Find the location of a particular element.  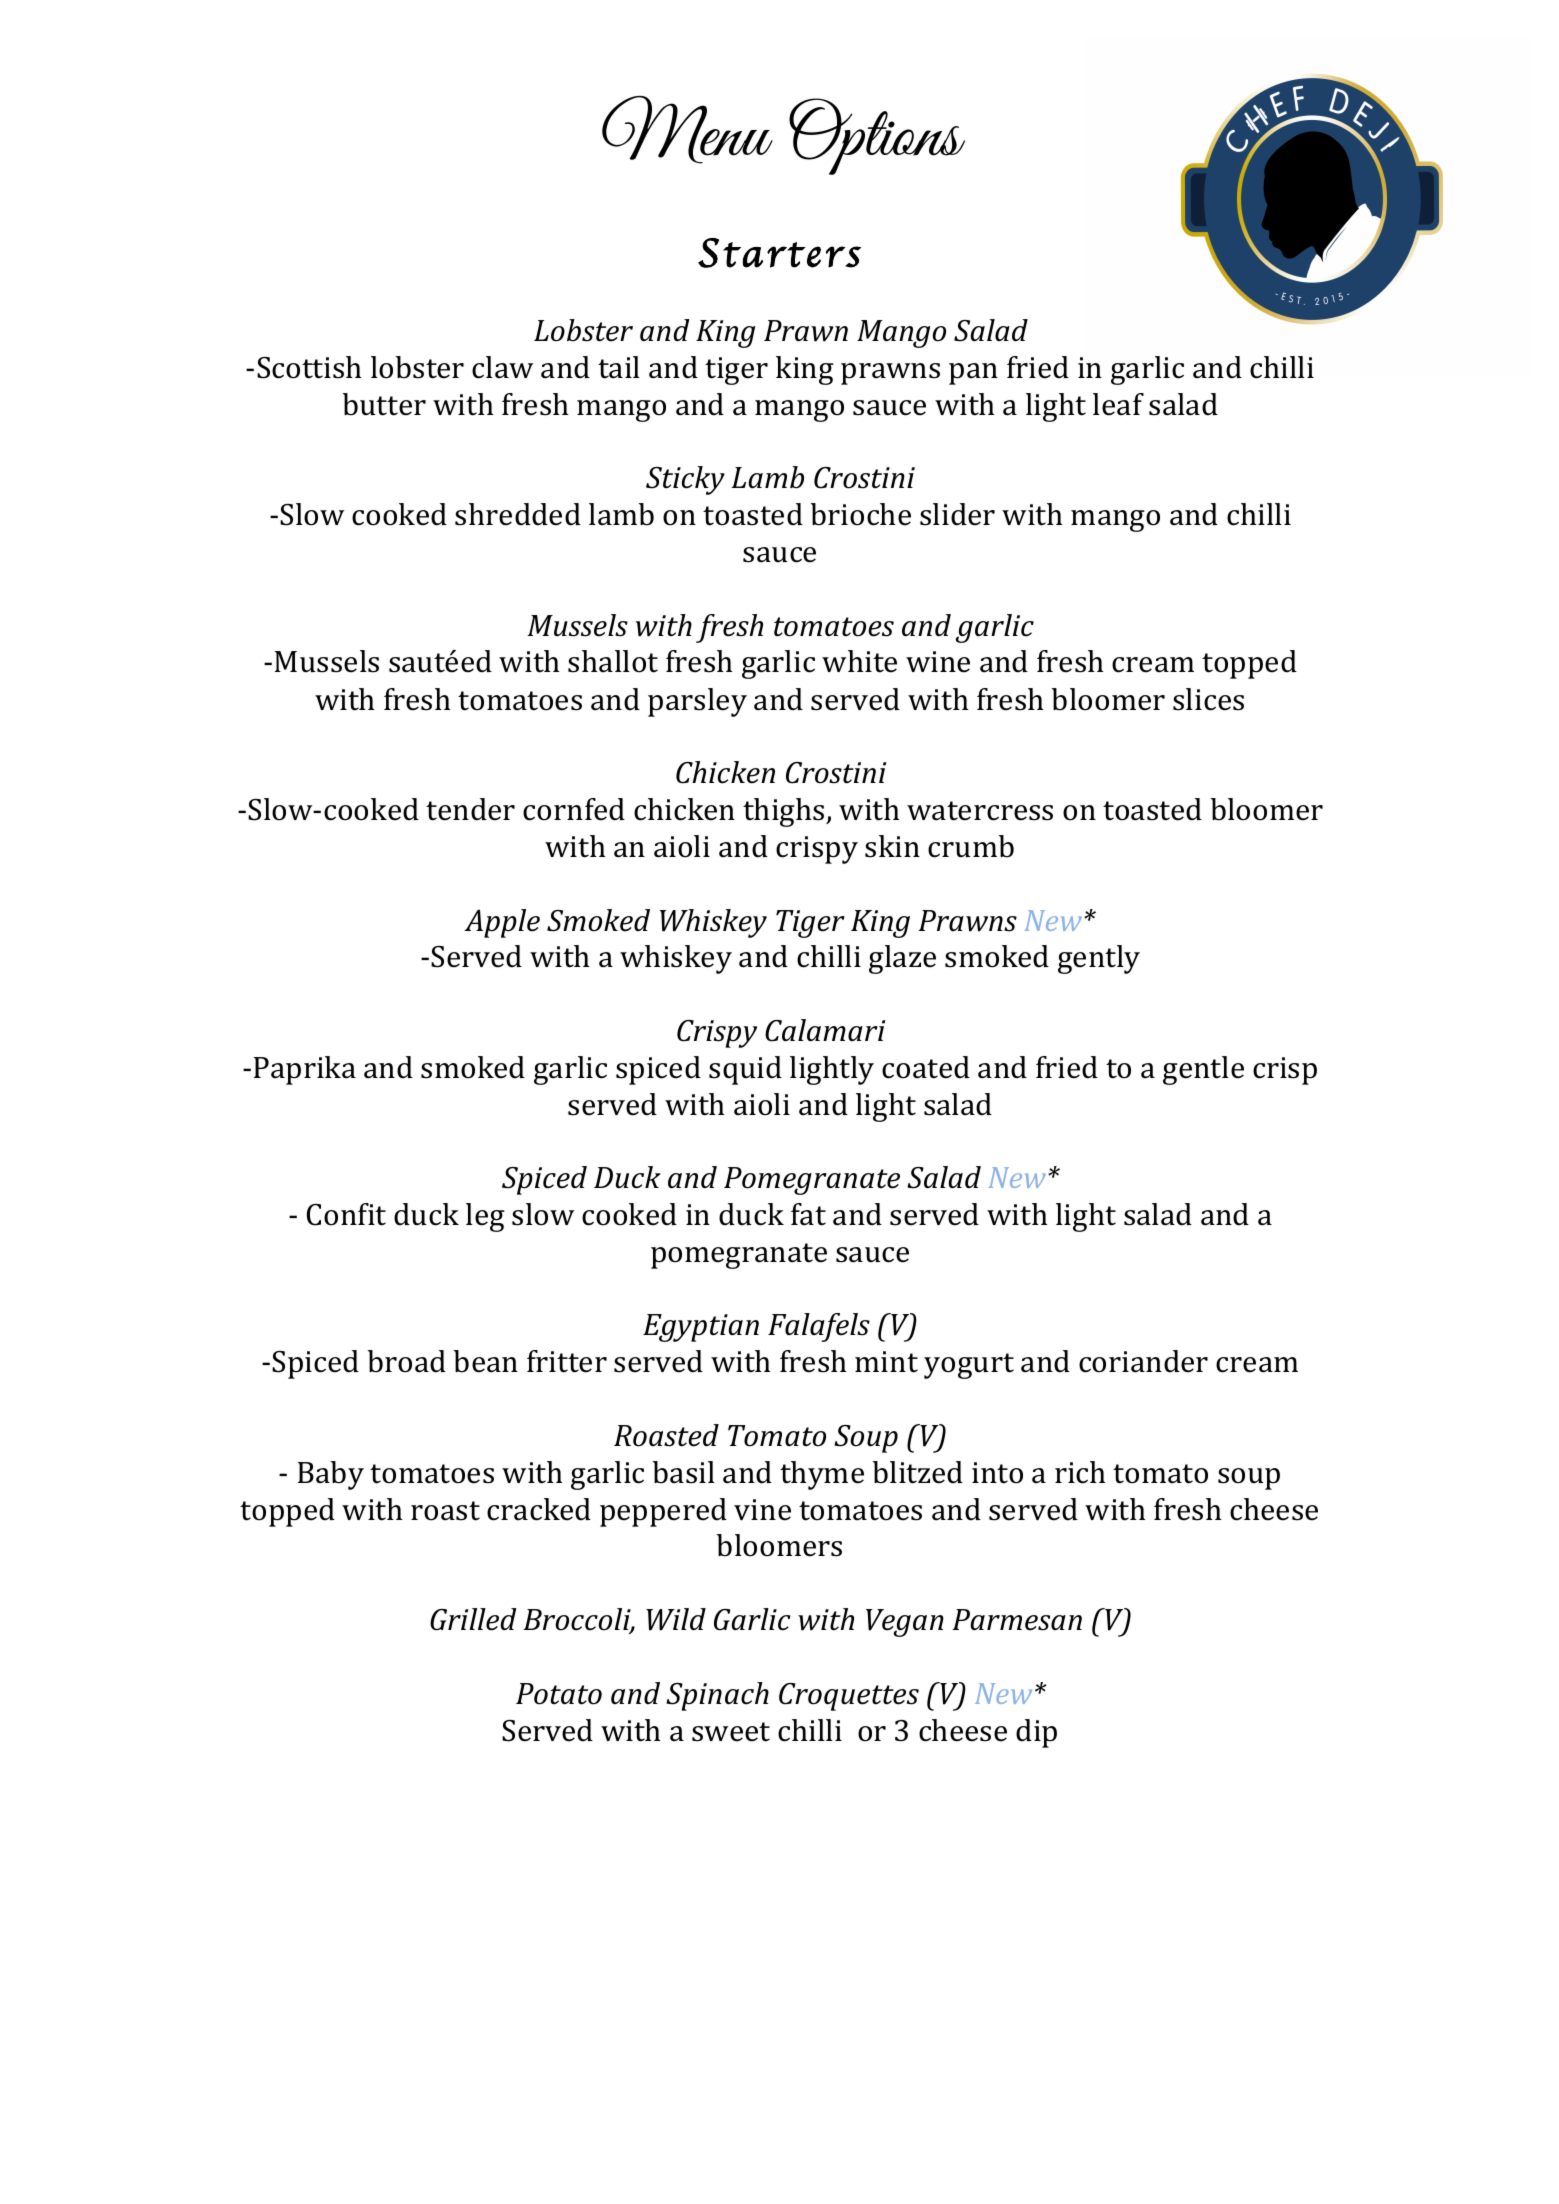

sweet is located at coordinates (731, 1732).
